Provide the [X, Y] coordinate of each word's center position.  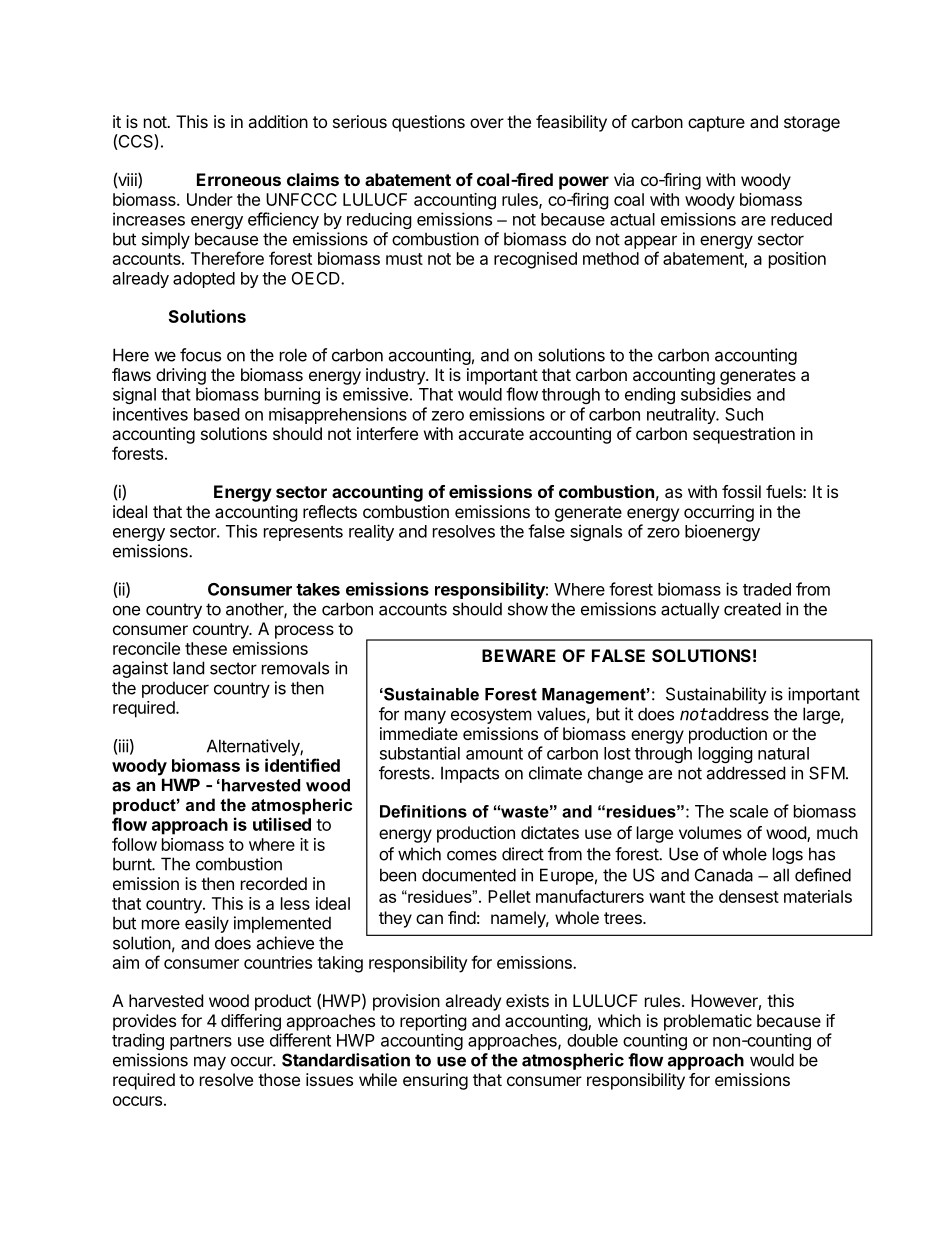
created [752, 609]
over [487, 123]
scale [749, 811]
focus [200, 355]
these [206, 648]
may [210, 1063]
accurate [491, 434]
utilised [282, 824]
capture [716, 124]
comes [472, 855]
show [528, 609]
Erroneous [239, 179]
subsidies [716, 394]
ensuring [435, 1081]
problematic [708, 1022]
